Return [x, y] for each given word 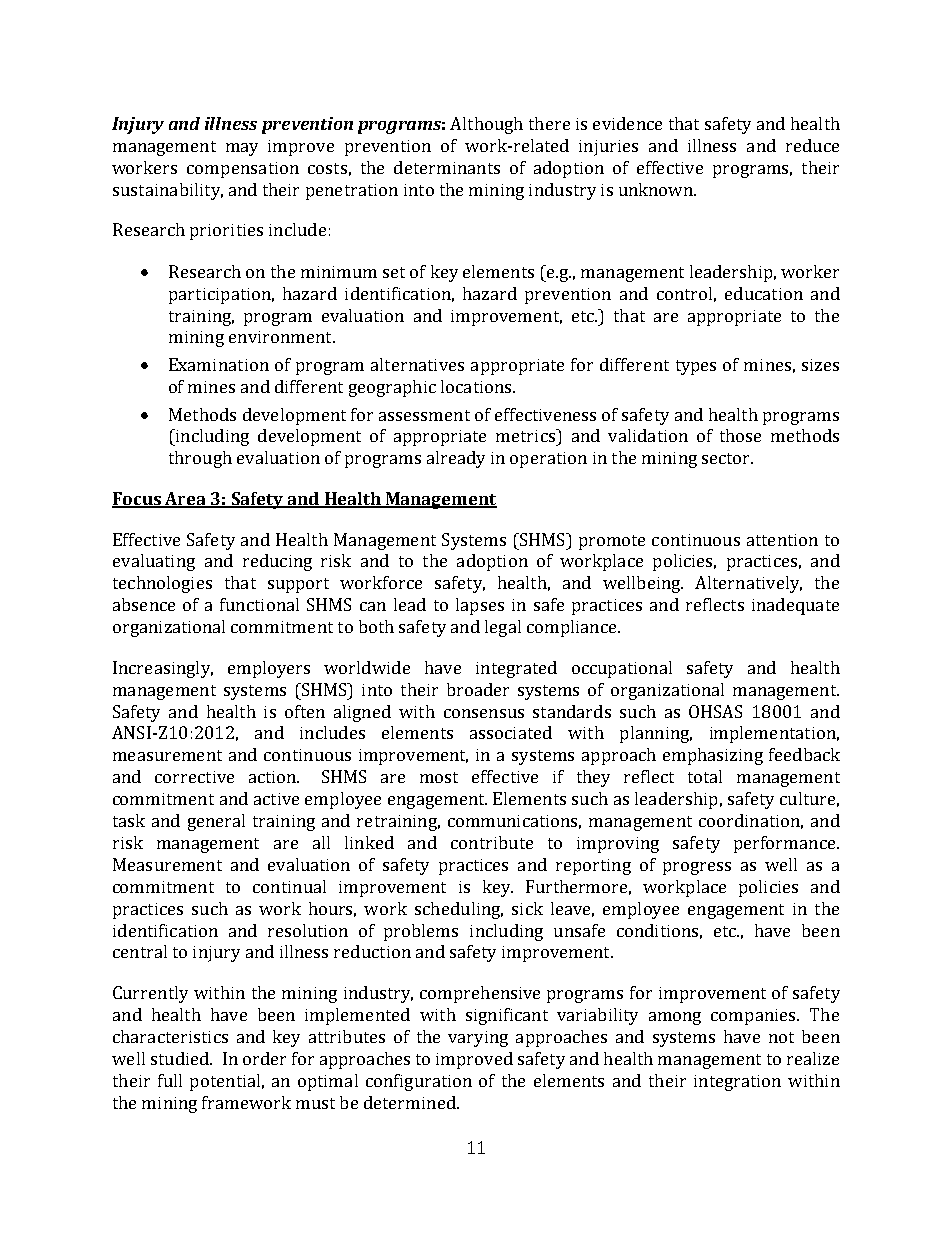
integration [737, 1083]
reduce [812, 145]
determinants [447, 167]
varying [478, 1039]
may [242, 149]
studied [181, 1058]
